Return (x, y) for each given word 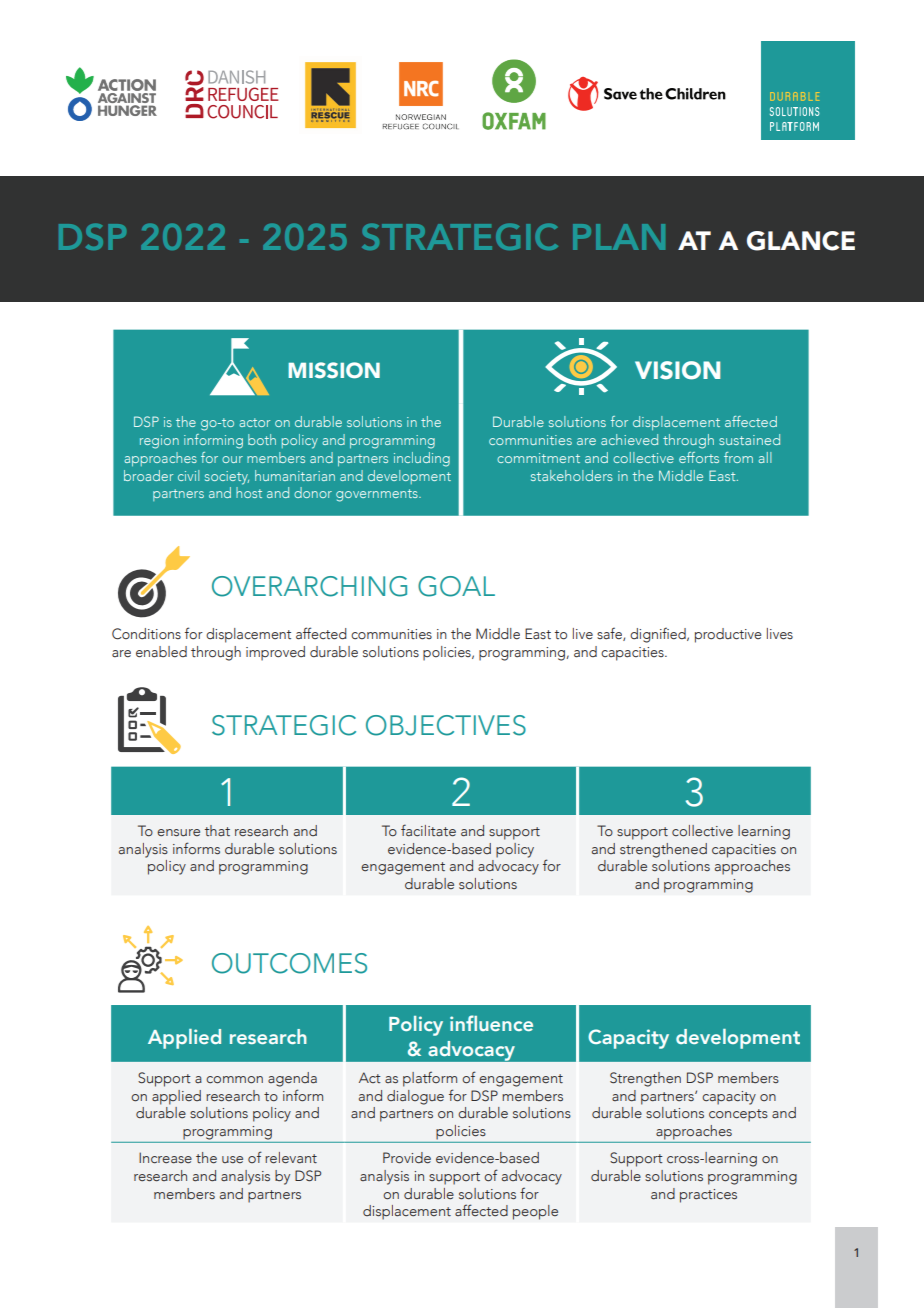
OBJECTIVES (446, 725)
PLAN (619, 237)
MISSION (334, 370)
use (232, 1159)
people (535, 1212)
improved (275, 653)
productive (728, 635)
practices (708, 1196)
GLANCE (801, 241)
